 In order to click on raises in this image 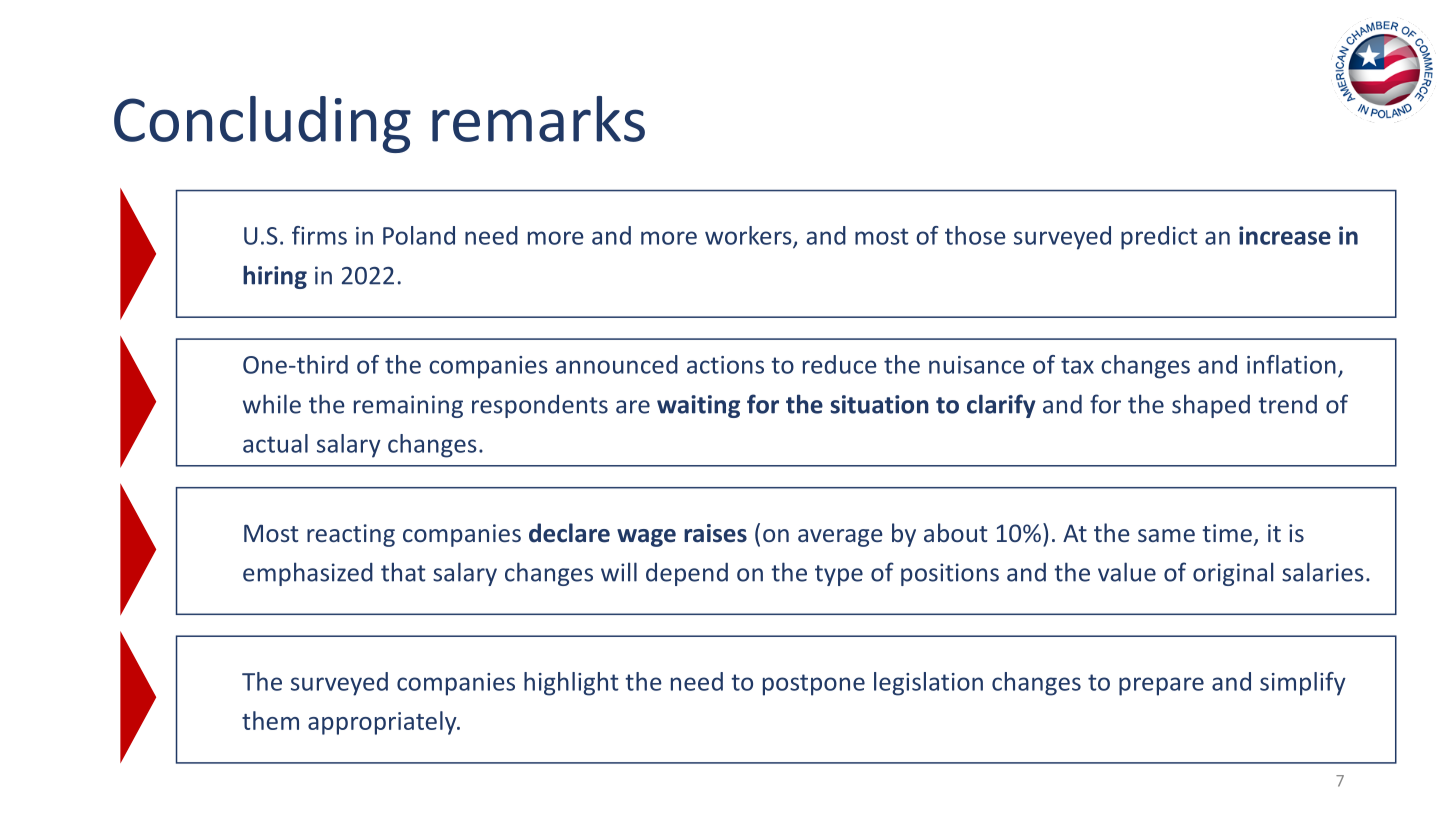, I will do `click(715, 533)`.
